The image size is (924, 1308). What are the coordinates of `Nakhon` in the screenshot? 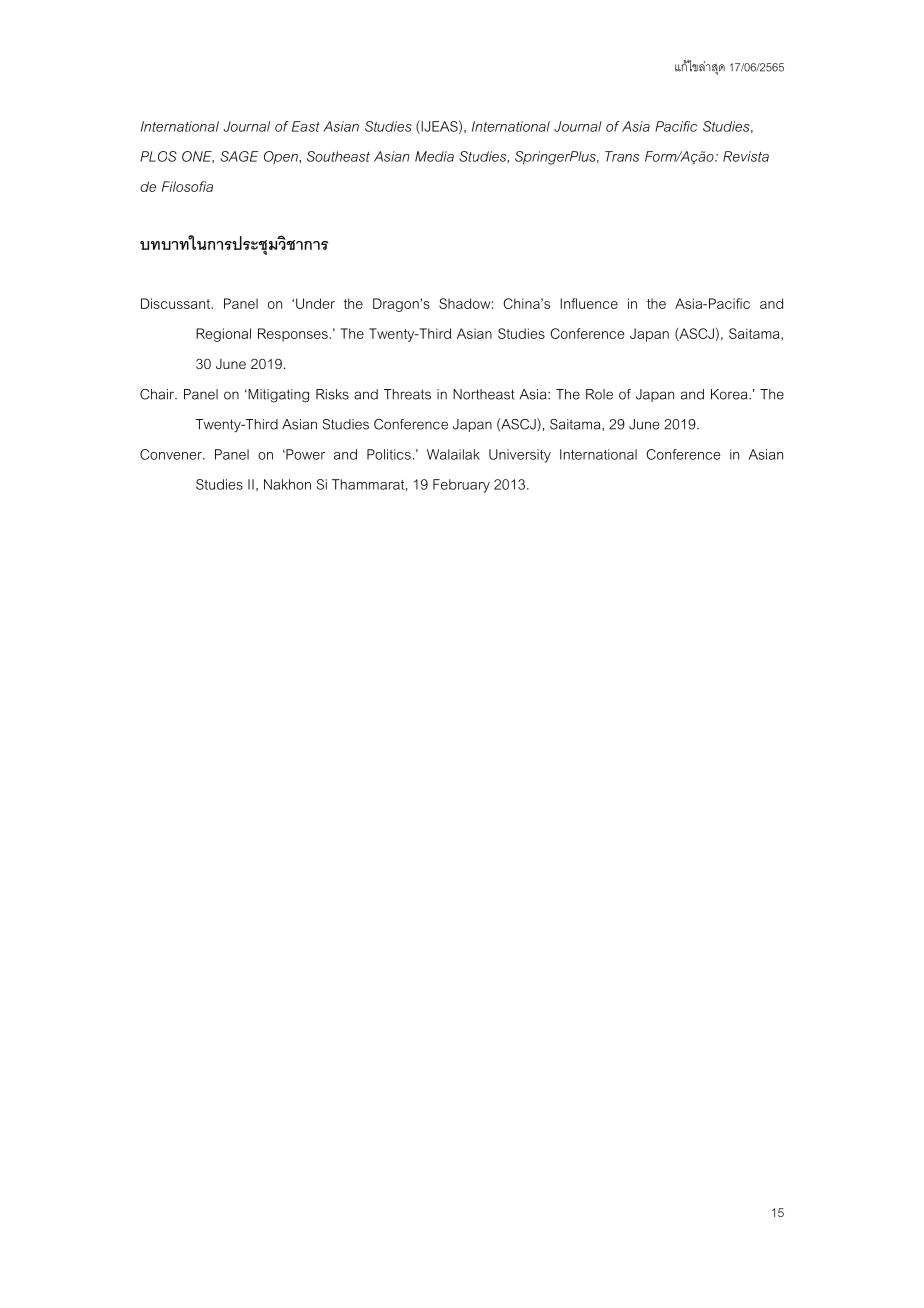 It's located at (287, 484).
